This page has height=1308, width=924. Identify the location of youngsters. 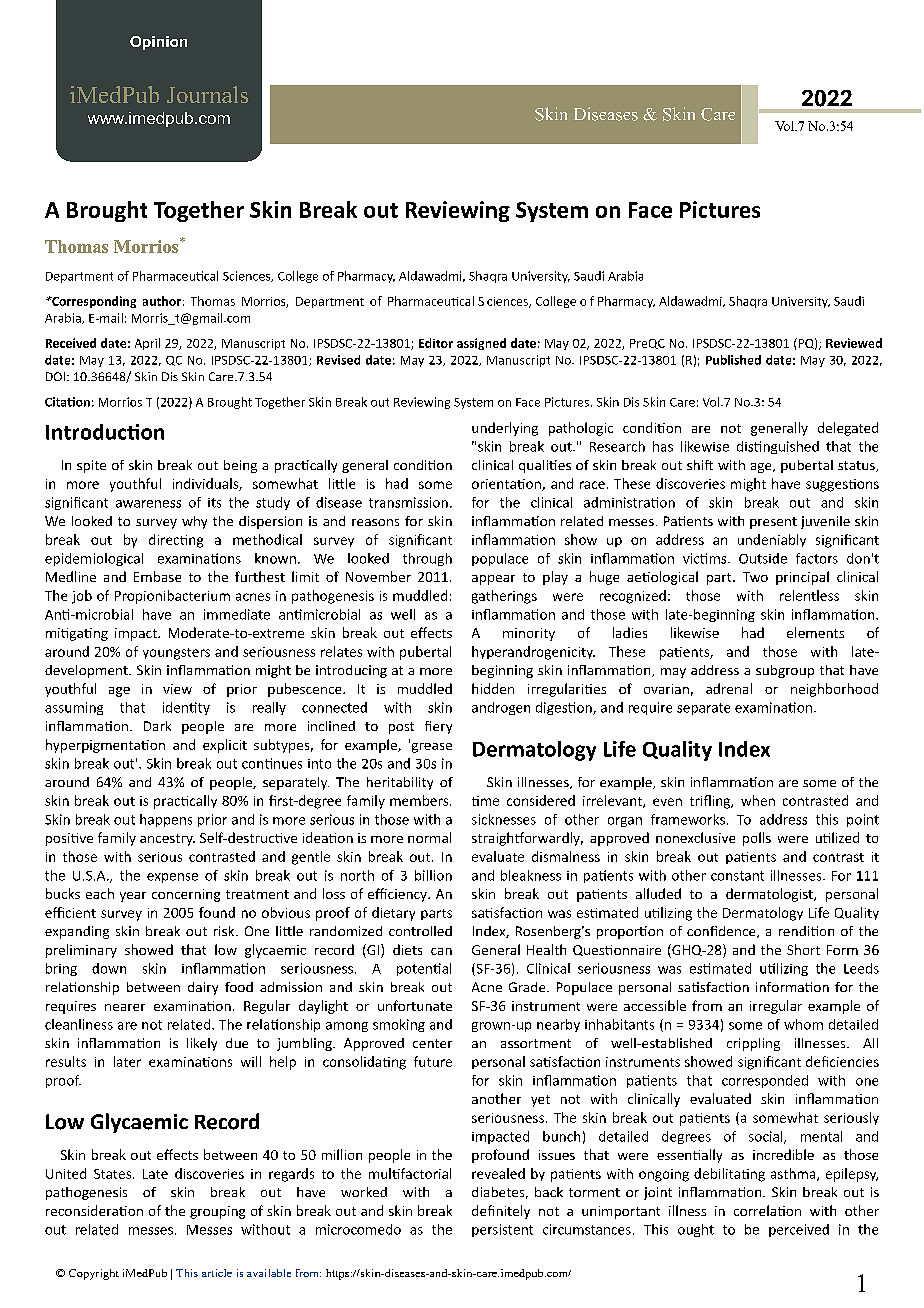
(176, 654).
